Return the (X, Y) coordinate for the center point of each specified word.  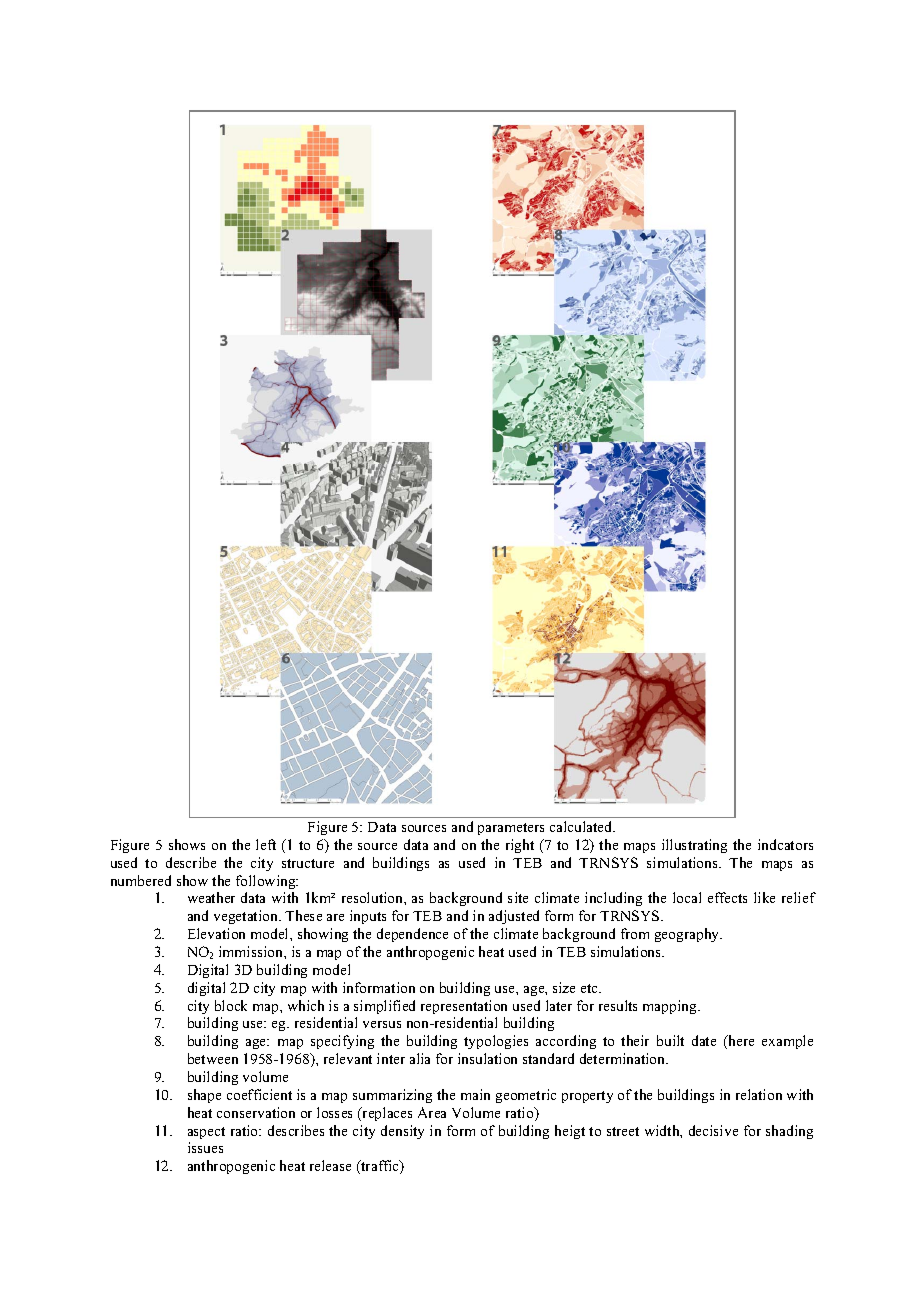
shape (204, 1096)
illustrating (694, 846)
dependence (412, 935)
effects (727, 897)
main (475, 1094)
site (518, 897)
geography (688, 935)
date (704, 1040)
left (266, 844)
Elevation (216, 933)
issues (205, 1147)
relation (759, 1094)
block (231, 1005)
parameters (511, 829)
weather (211, 897)
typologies (496, 1042)
